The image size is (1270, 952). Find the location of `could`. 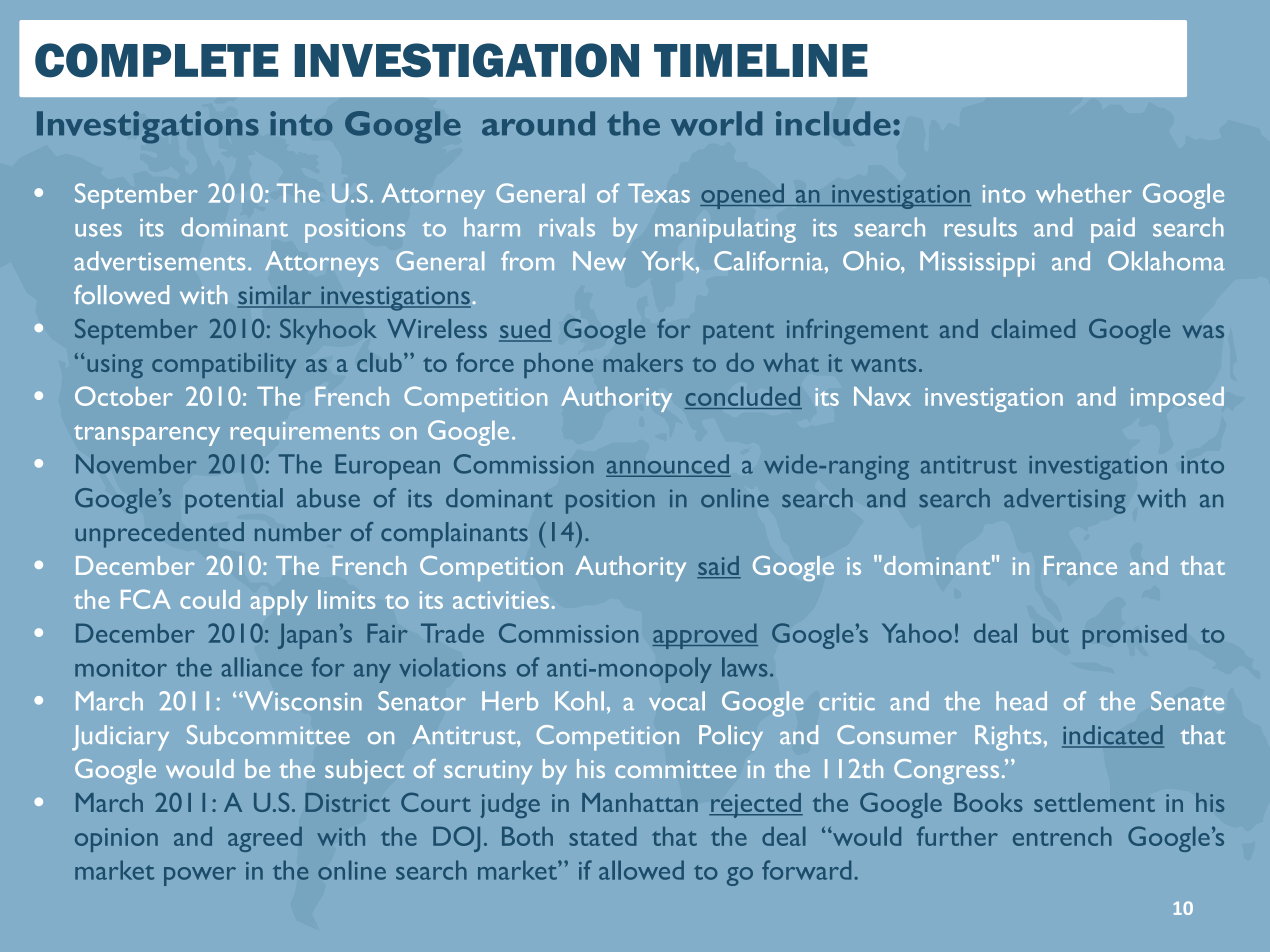

could is located at coordinates (210, 599).
